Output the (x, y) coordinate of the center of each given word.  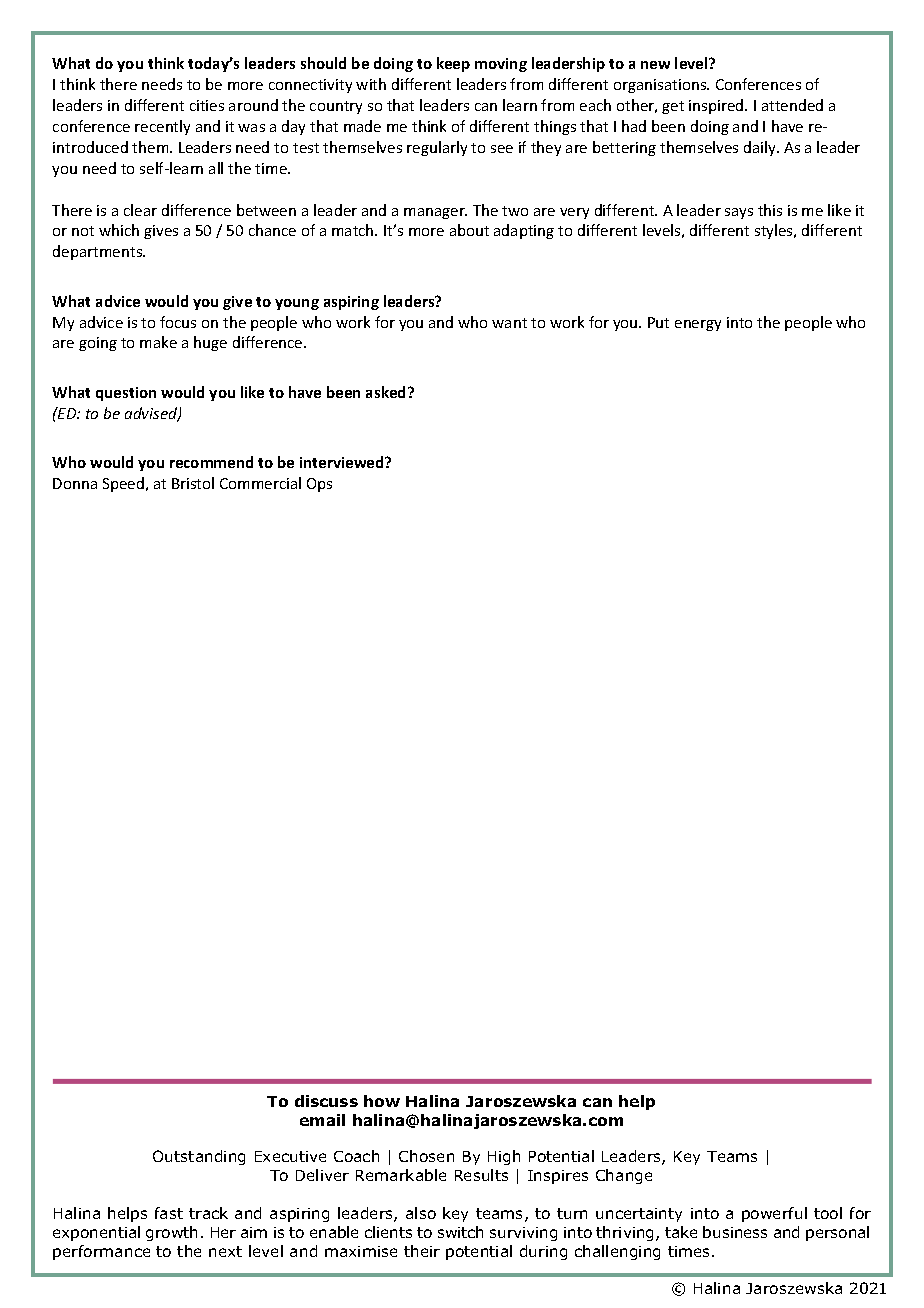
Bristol (193, 483)
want (509, 323)
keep (453, 64)
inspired (717, 106)
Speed (123, 484)
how (382, 1101)
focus (178, 322)
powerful (774, 1214)
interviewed (343, 462)
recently (162, 127)
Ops (319, 485)
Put (658, 322)
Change (624, 1176)
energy (698, 325)
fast (169, 1213)
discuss (326, 1101)
